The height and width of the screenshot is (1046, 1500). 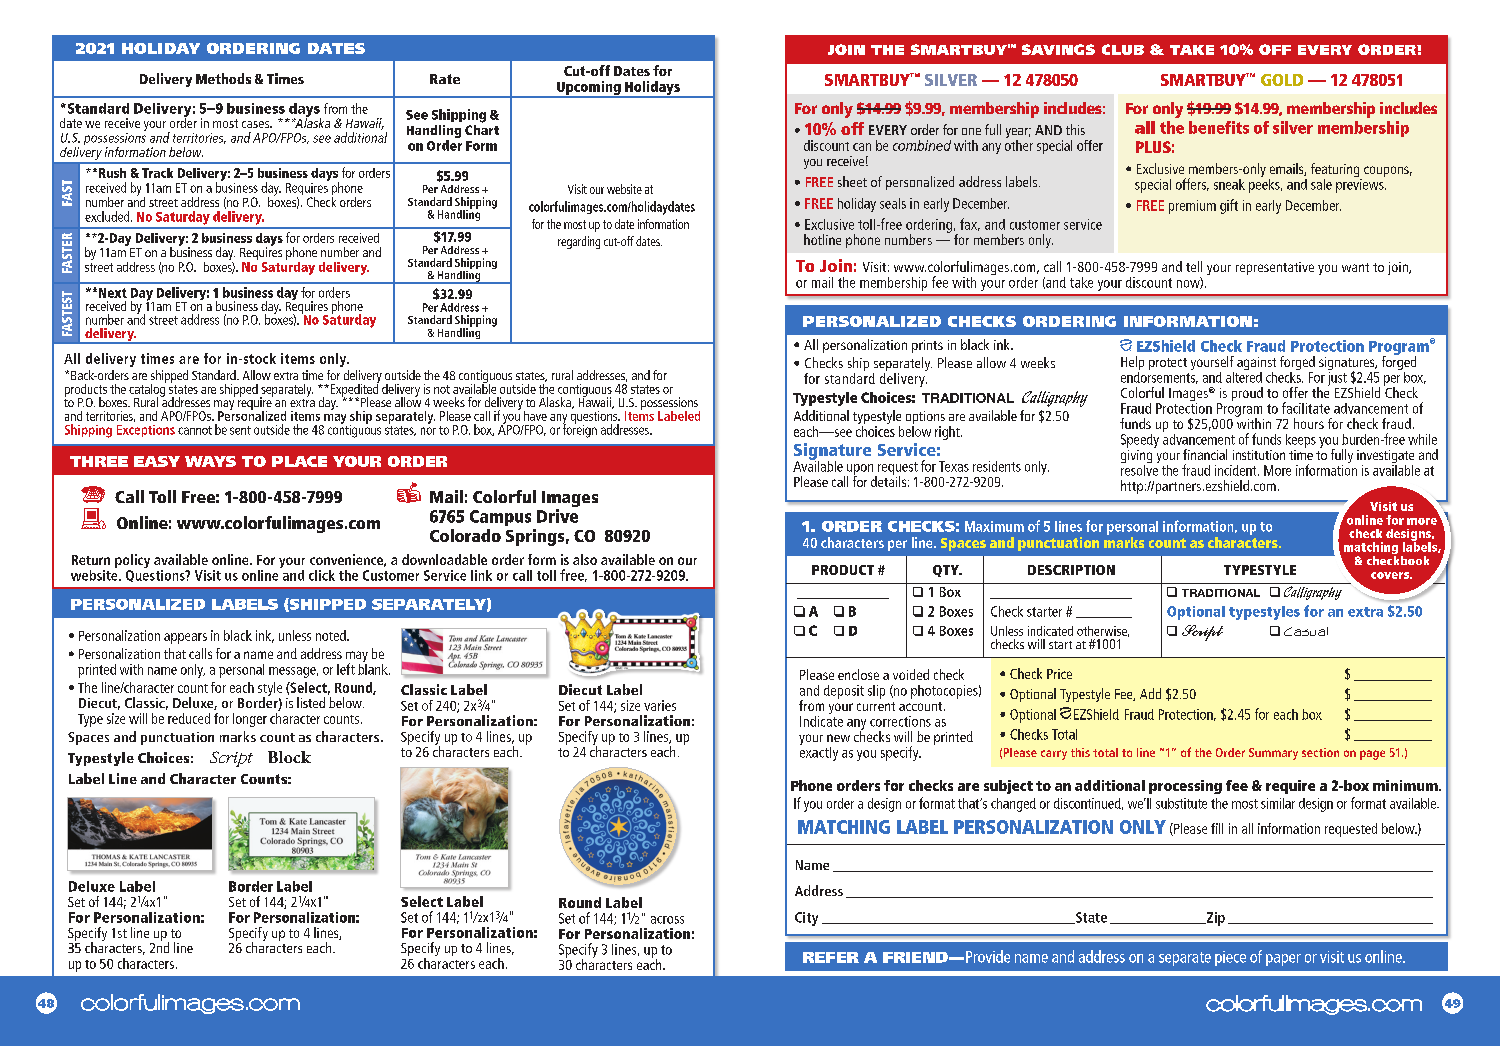 I want to click on longer, so click(x=250, y=720).
